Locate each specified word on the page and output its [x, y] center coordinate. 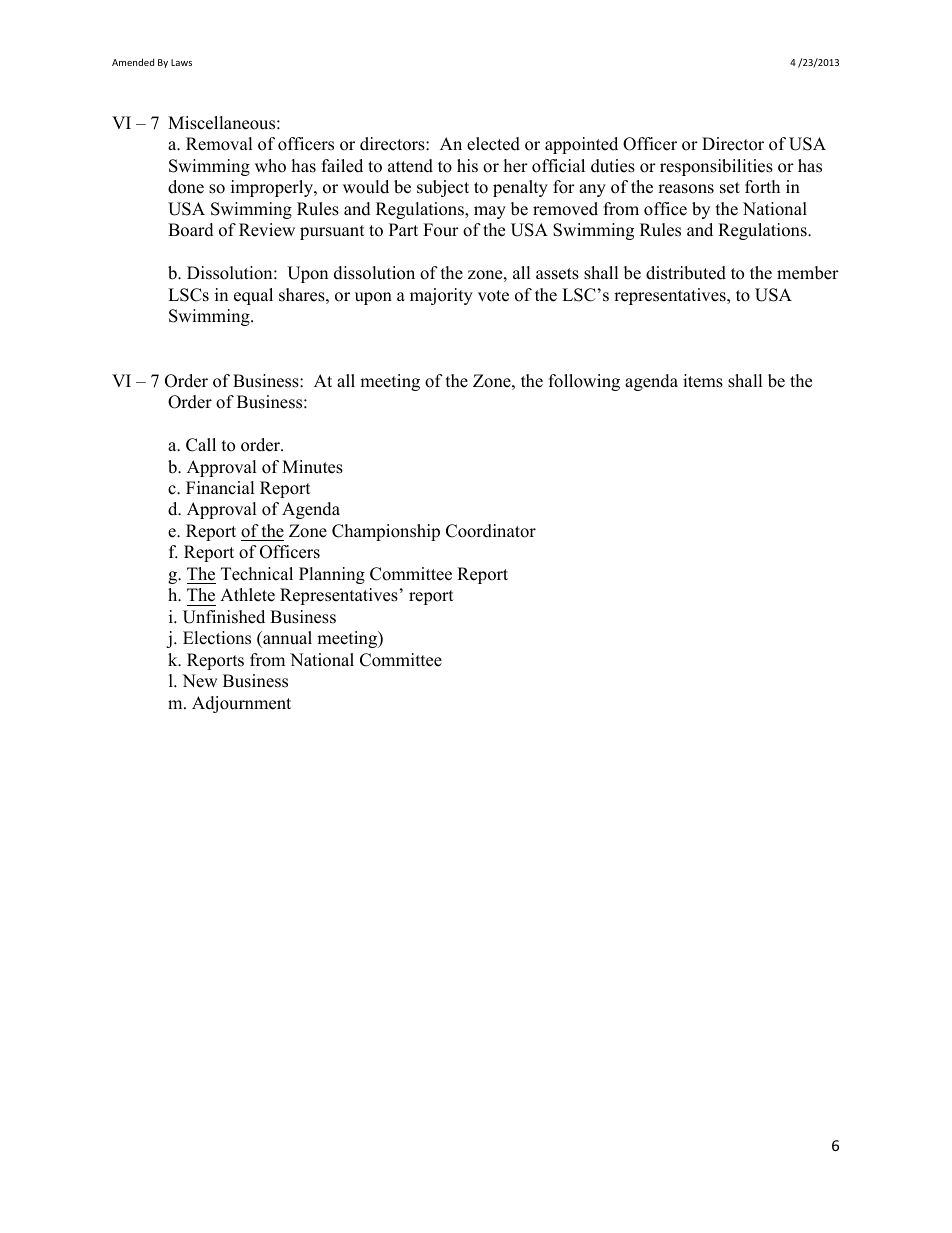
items [703, 381]
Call [201, 445]
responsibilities [716, 167]
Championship [386, 532]
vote [493, 296]
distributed [686, 273]
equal [253, 296]
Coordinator [491, 531]
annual [286, 639]
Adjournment [241, 704]
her [516, 166]
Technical [257, 574]
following [584, 382]
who [270, 166]
